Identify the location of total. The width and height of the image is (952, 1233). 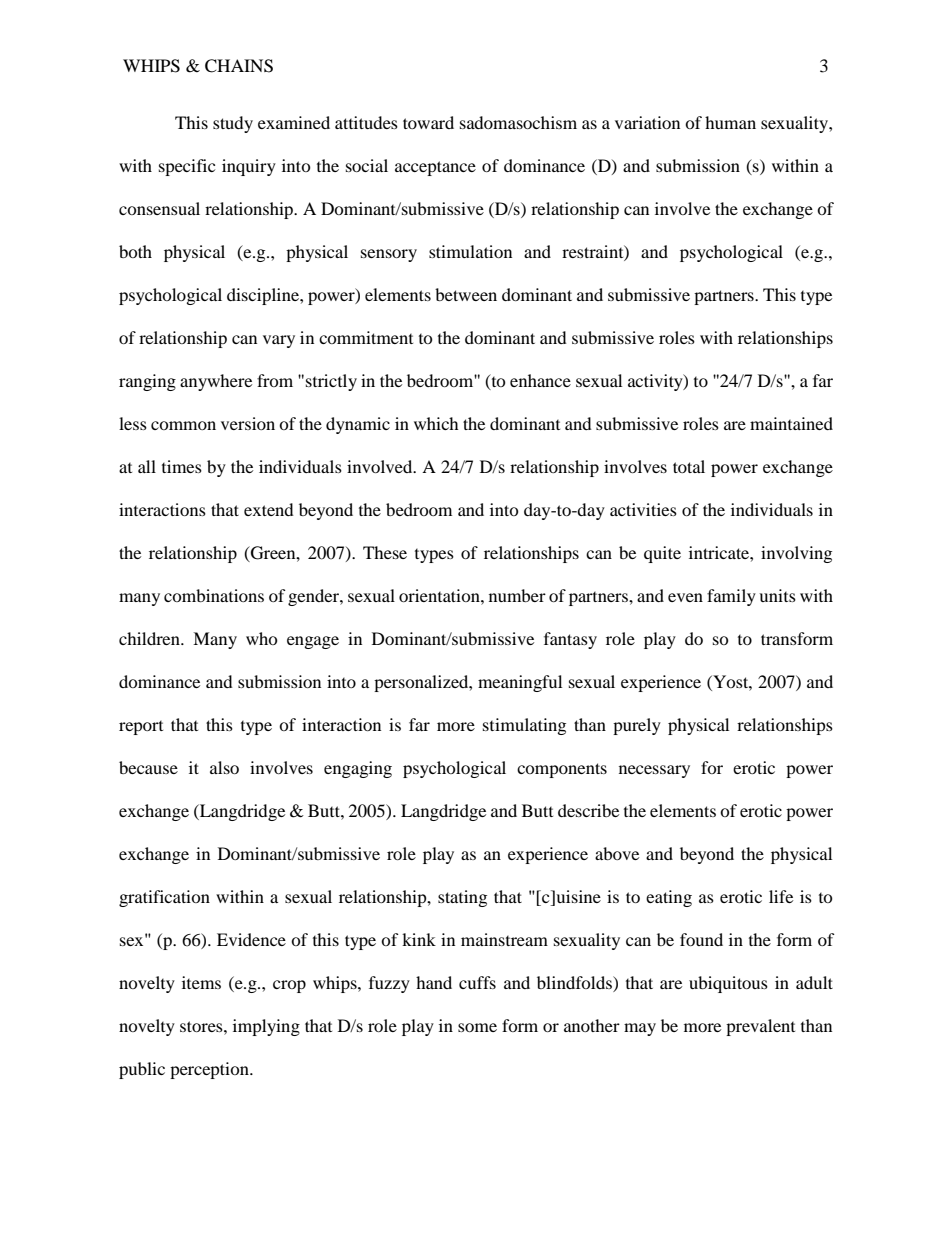
(689, 466).
